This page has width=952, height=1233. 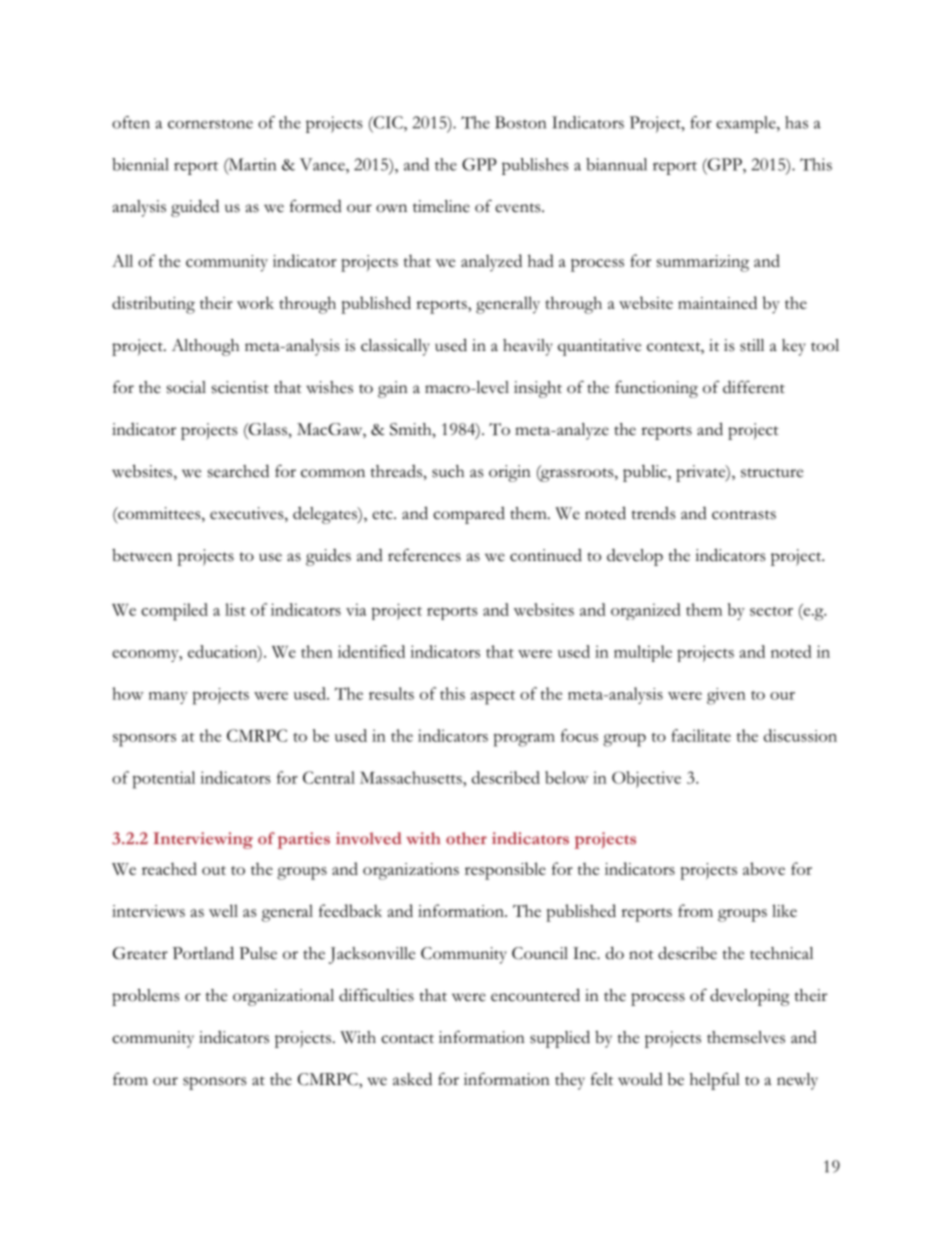 I want to click on sector, so click(x=771, y=611).
